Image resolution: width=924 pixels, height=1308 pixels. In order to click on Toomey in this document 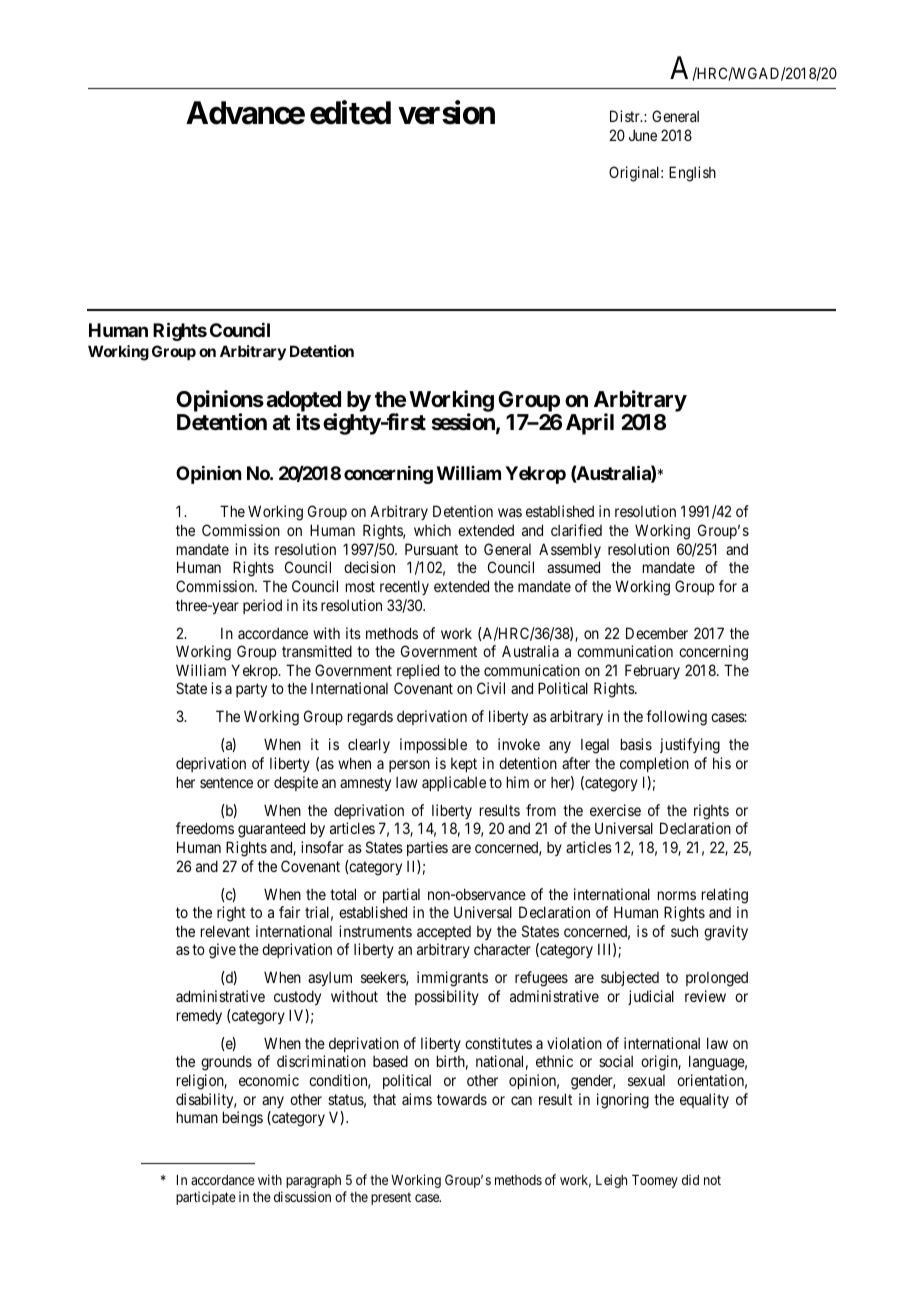, I will do `click(655, 1181)`.
